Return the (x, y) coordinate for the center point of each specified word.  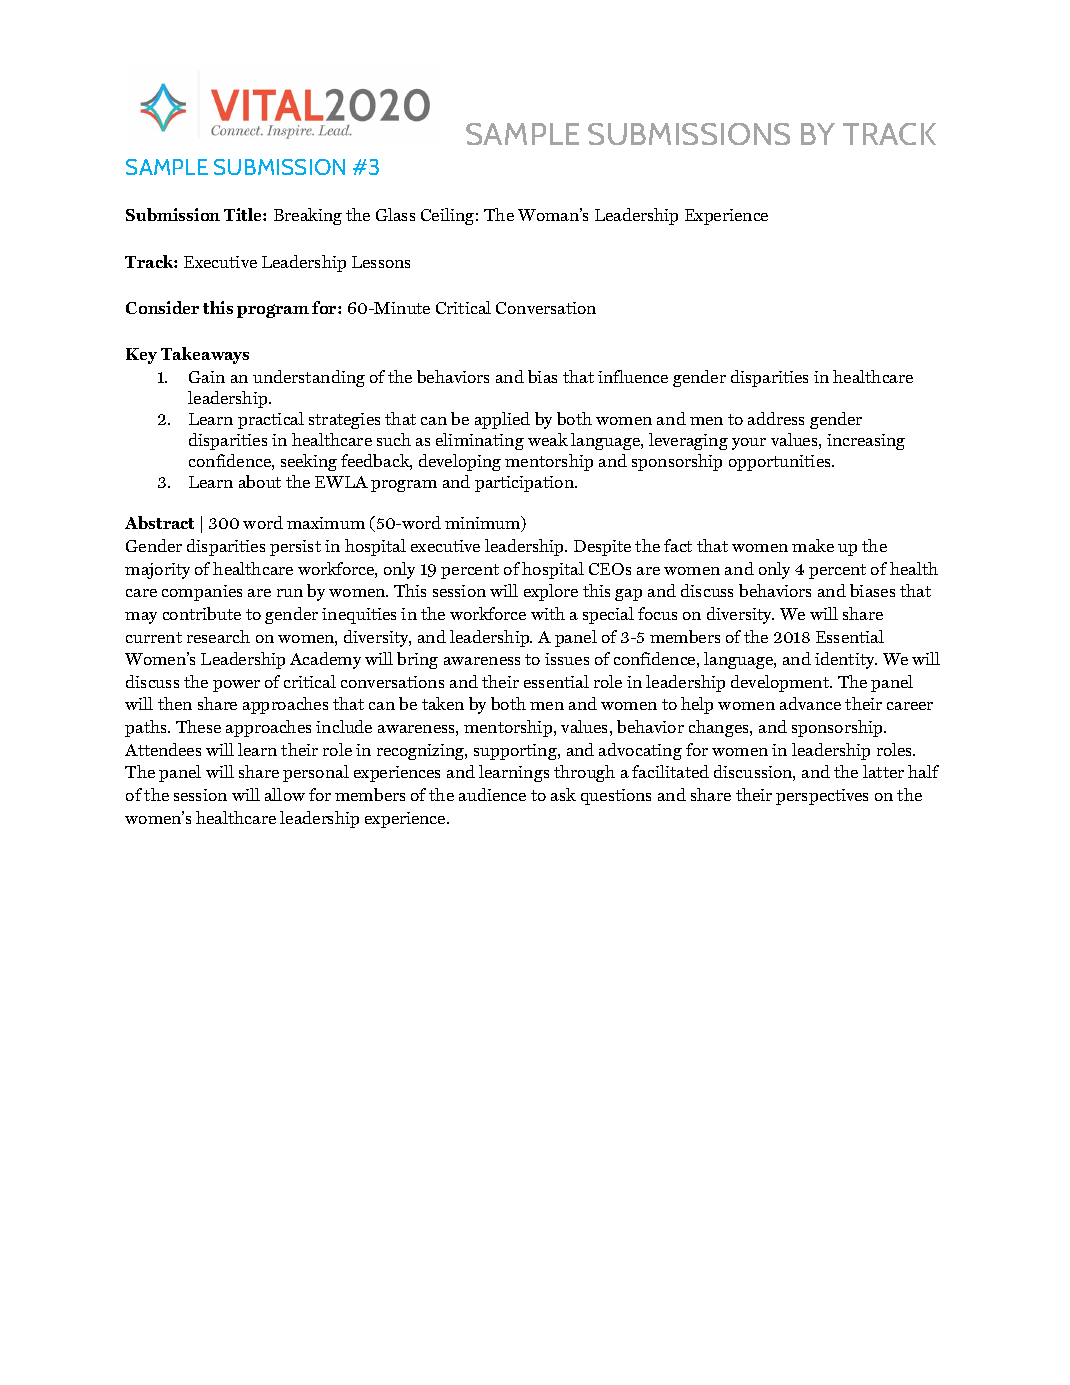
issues (567, 659)
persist (295, 548)
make (813, 545)
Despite (602, 548)
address (776, 418)
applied (502, 420)
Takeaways (205, 355)
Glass (395, 214)
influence (633, 376)
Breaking (308, 216)
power (236, 686)
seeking (309, 462)
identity (846, 660)
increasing (866, 442)
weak (548, 439)
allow (285, 794)
